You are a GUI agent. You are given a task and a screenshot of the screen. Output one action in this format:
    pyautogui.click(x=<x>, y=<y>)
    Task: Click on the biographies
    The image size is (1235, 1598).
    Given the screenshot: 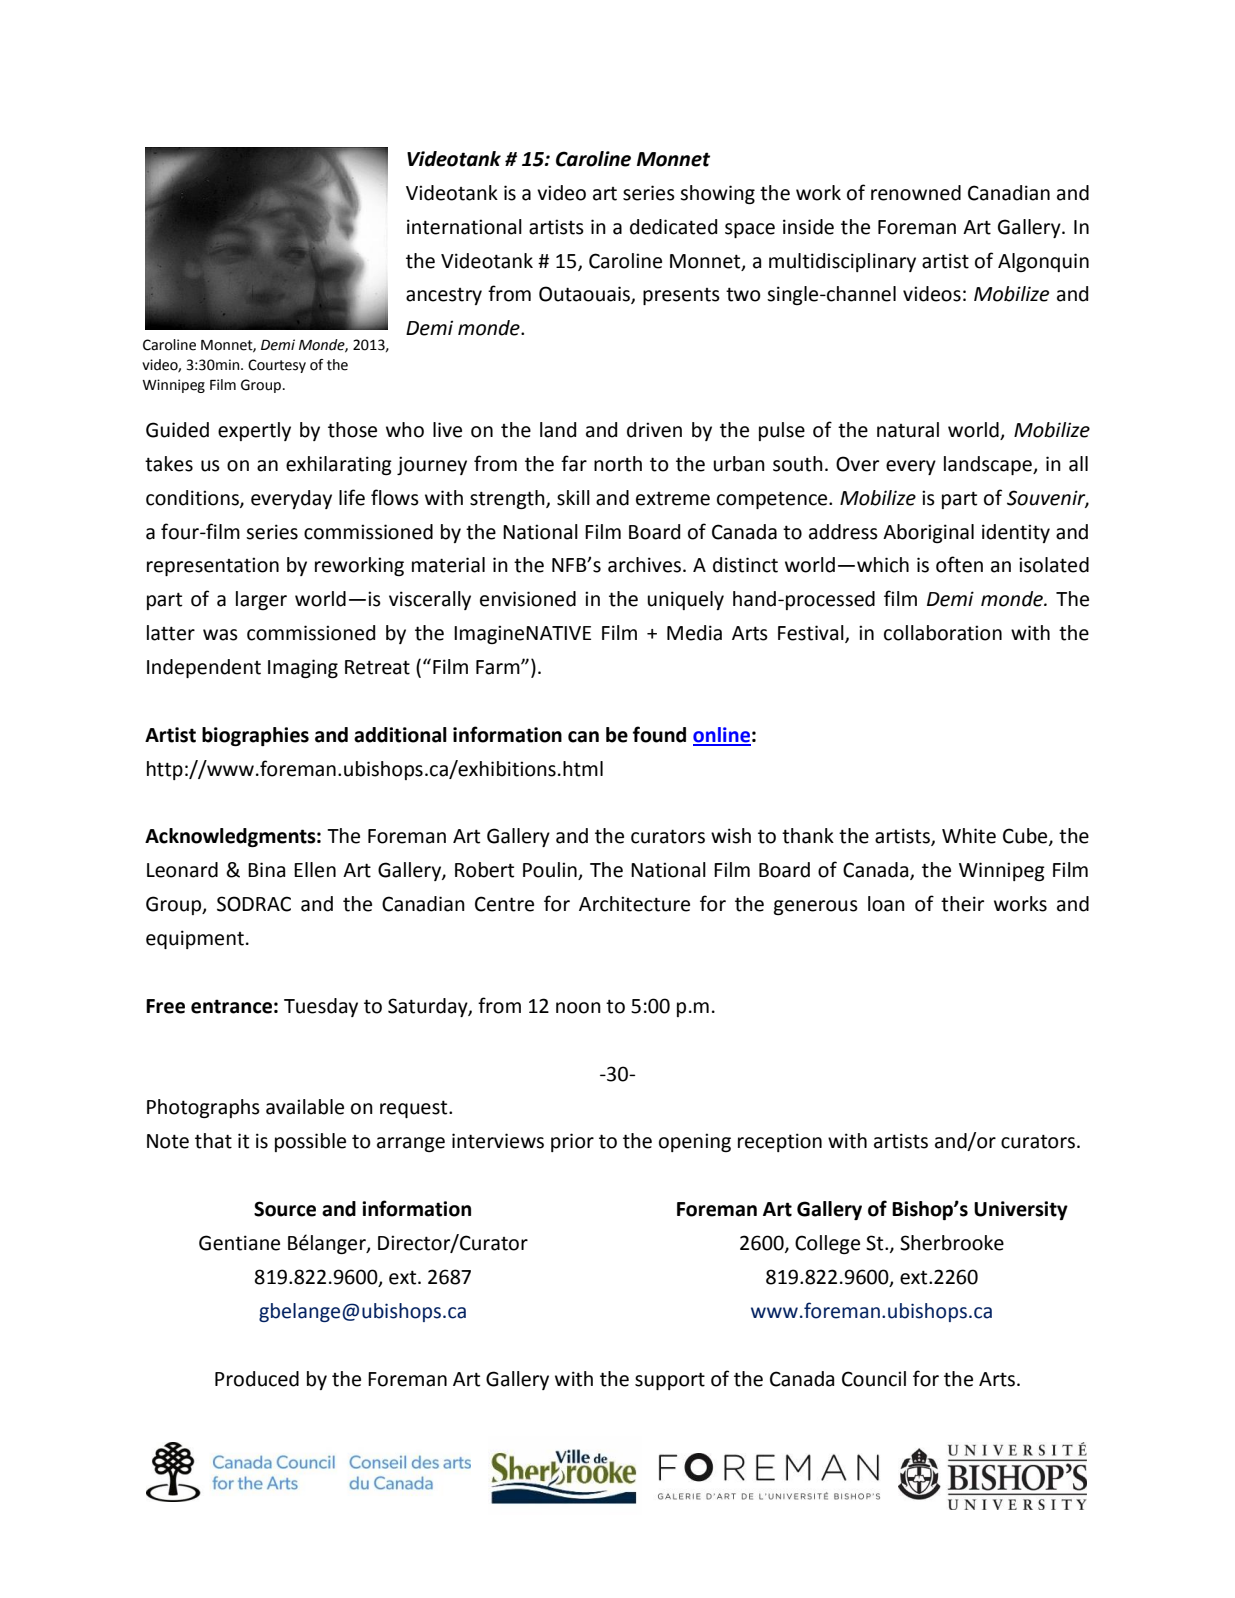 What is the action you would take?
    pyautogui.click(x=255, y=736)
